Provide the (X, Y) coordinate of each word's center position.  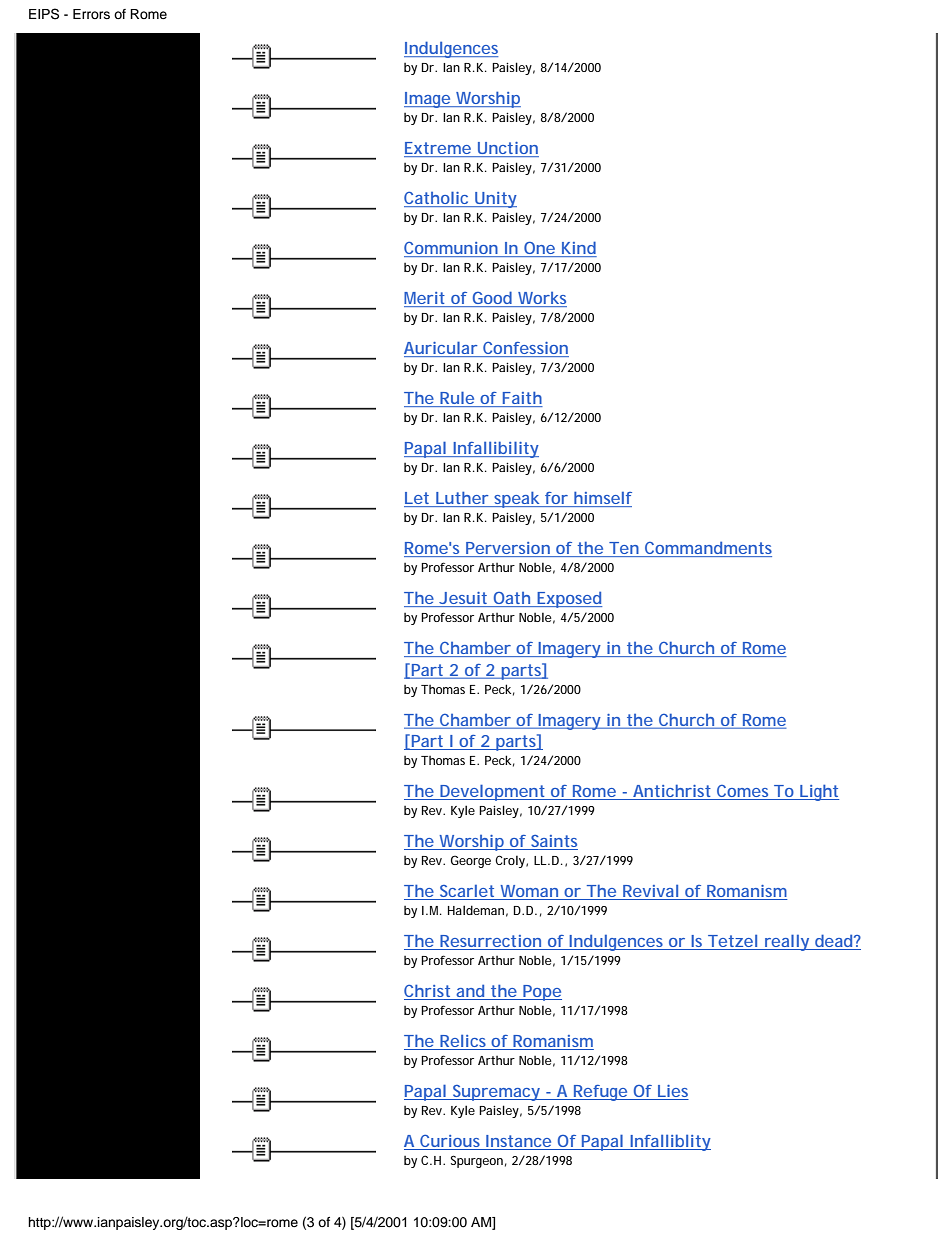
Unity (495, 200)
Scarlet (467, 892)
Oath (511, 599)
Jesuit (462, 599)
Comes (743, 792)
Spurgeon (477, 1161)
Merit (425, 299)
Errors (91, 14)
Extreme (438, 149)
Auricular (441, 349)
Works (541, 299)
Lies (672, 1092)
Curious (450, 1142)
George (471, 861)
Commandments (707, 549)
